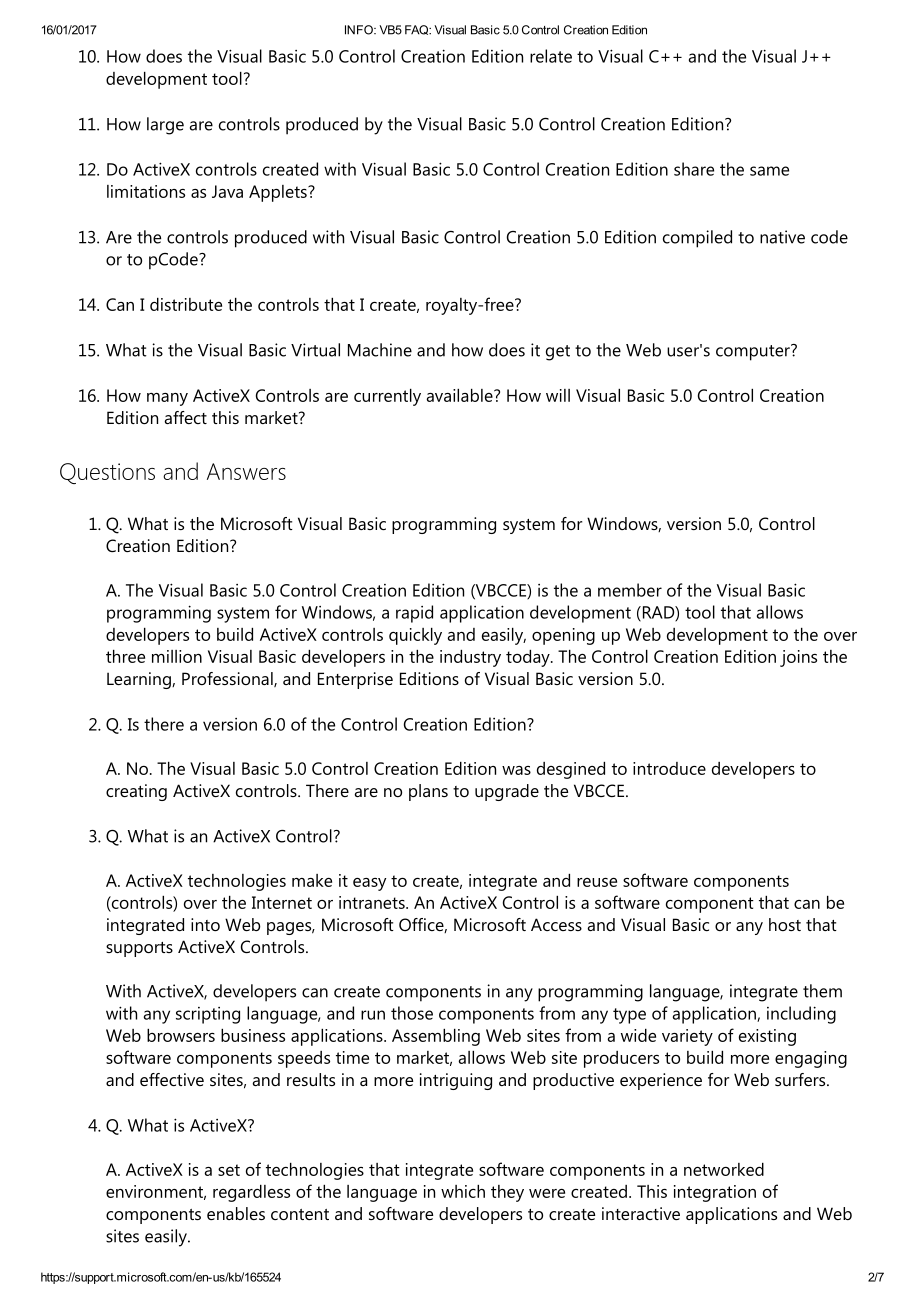 The width and height of the page is (924, 1308). Describe the element at coordinates (461, 395) in the page. I see `available` at that location.
